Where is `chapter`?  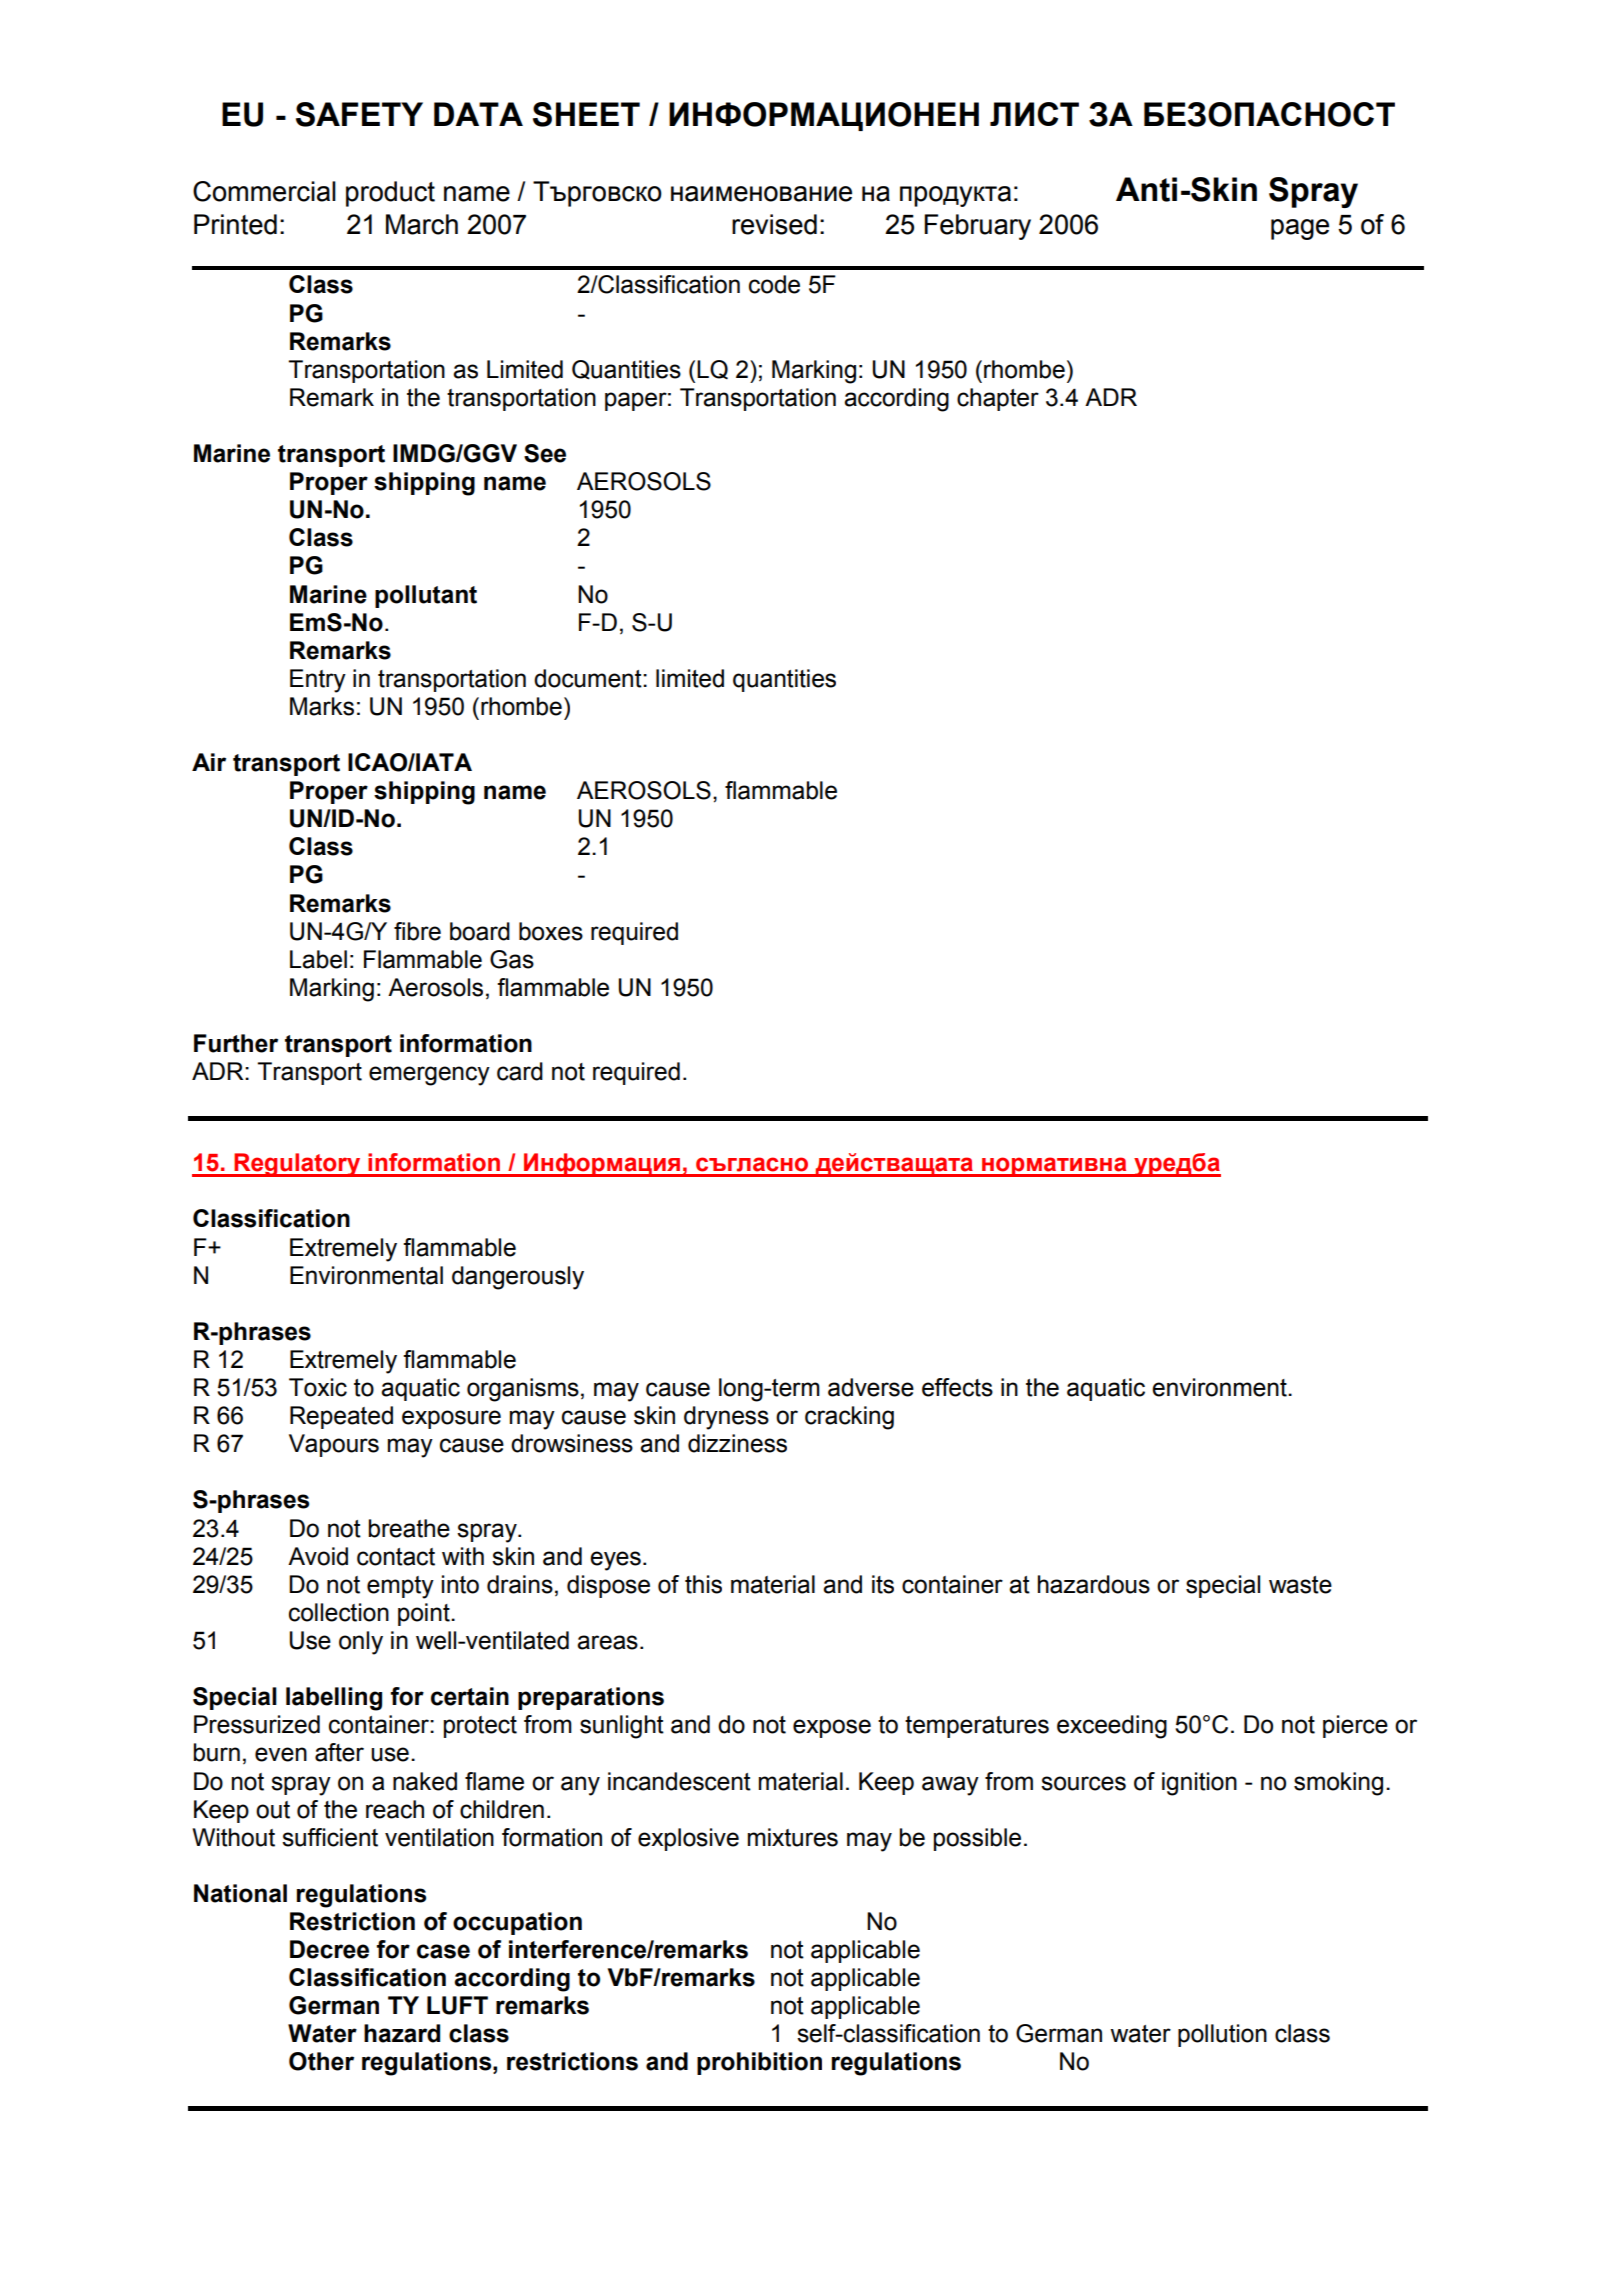 chapter is located at coordinates (998, 399).
